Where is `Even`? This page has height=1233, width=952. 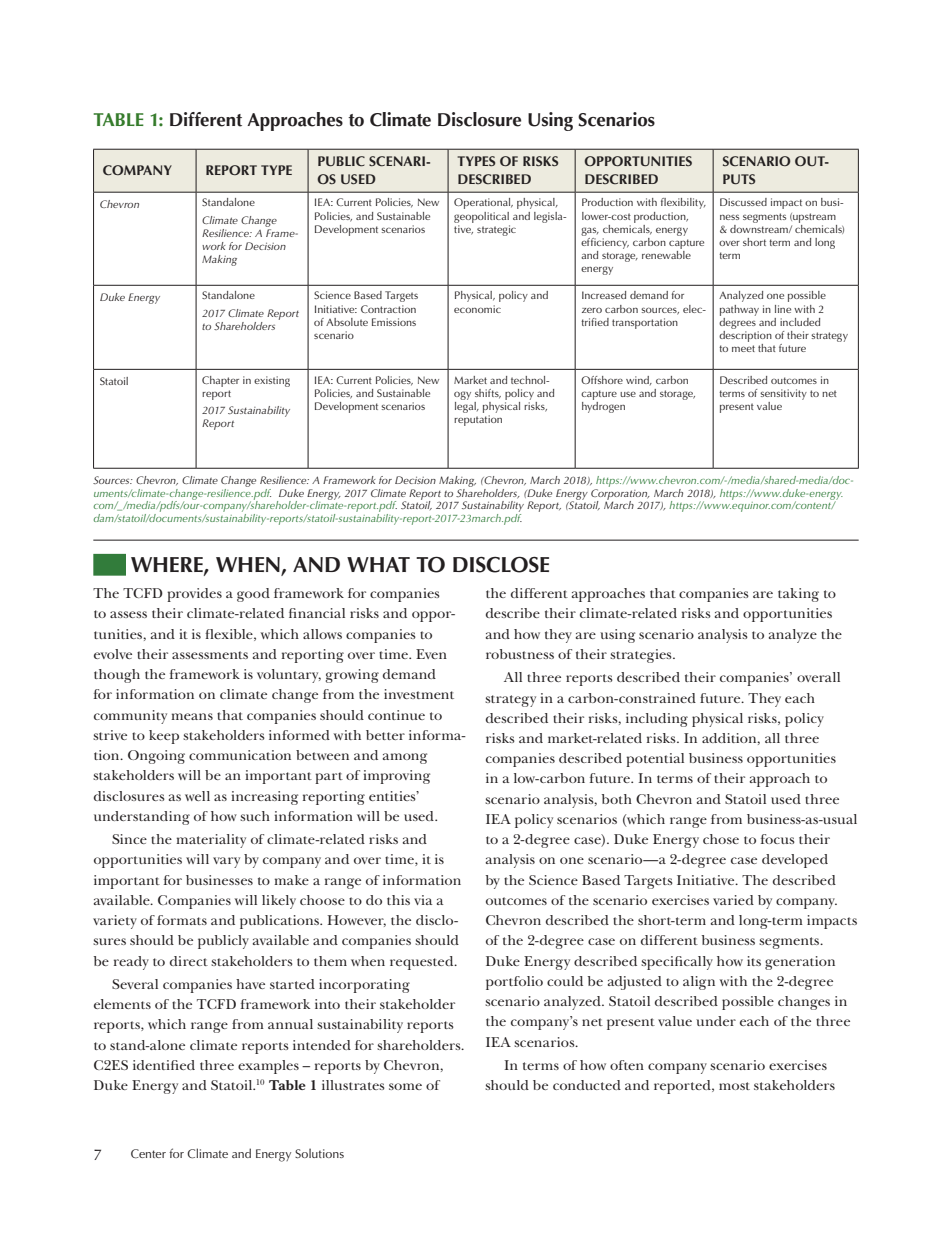 Even is located at coordinates (431, 654).
